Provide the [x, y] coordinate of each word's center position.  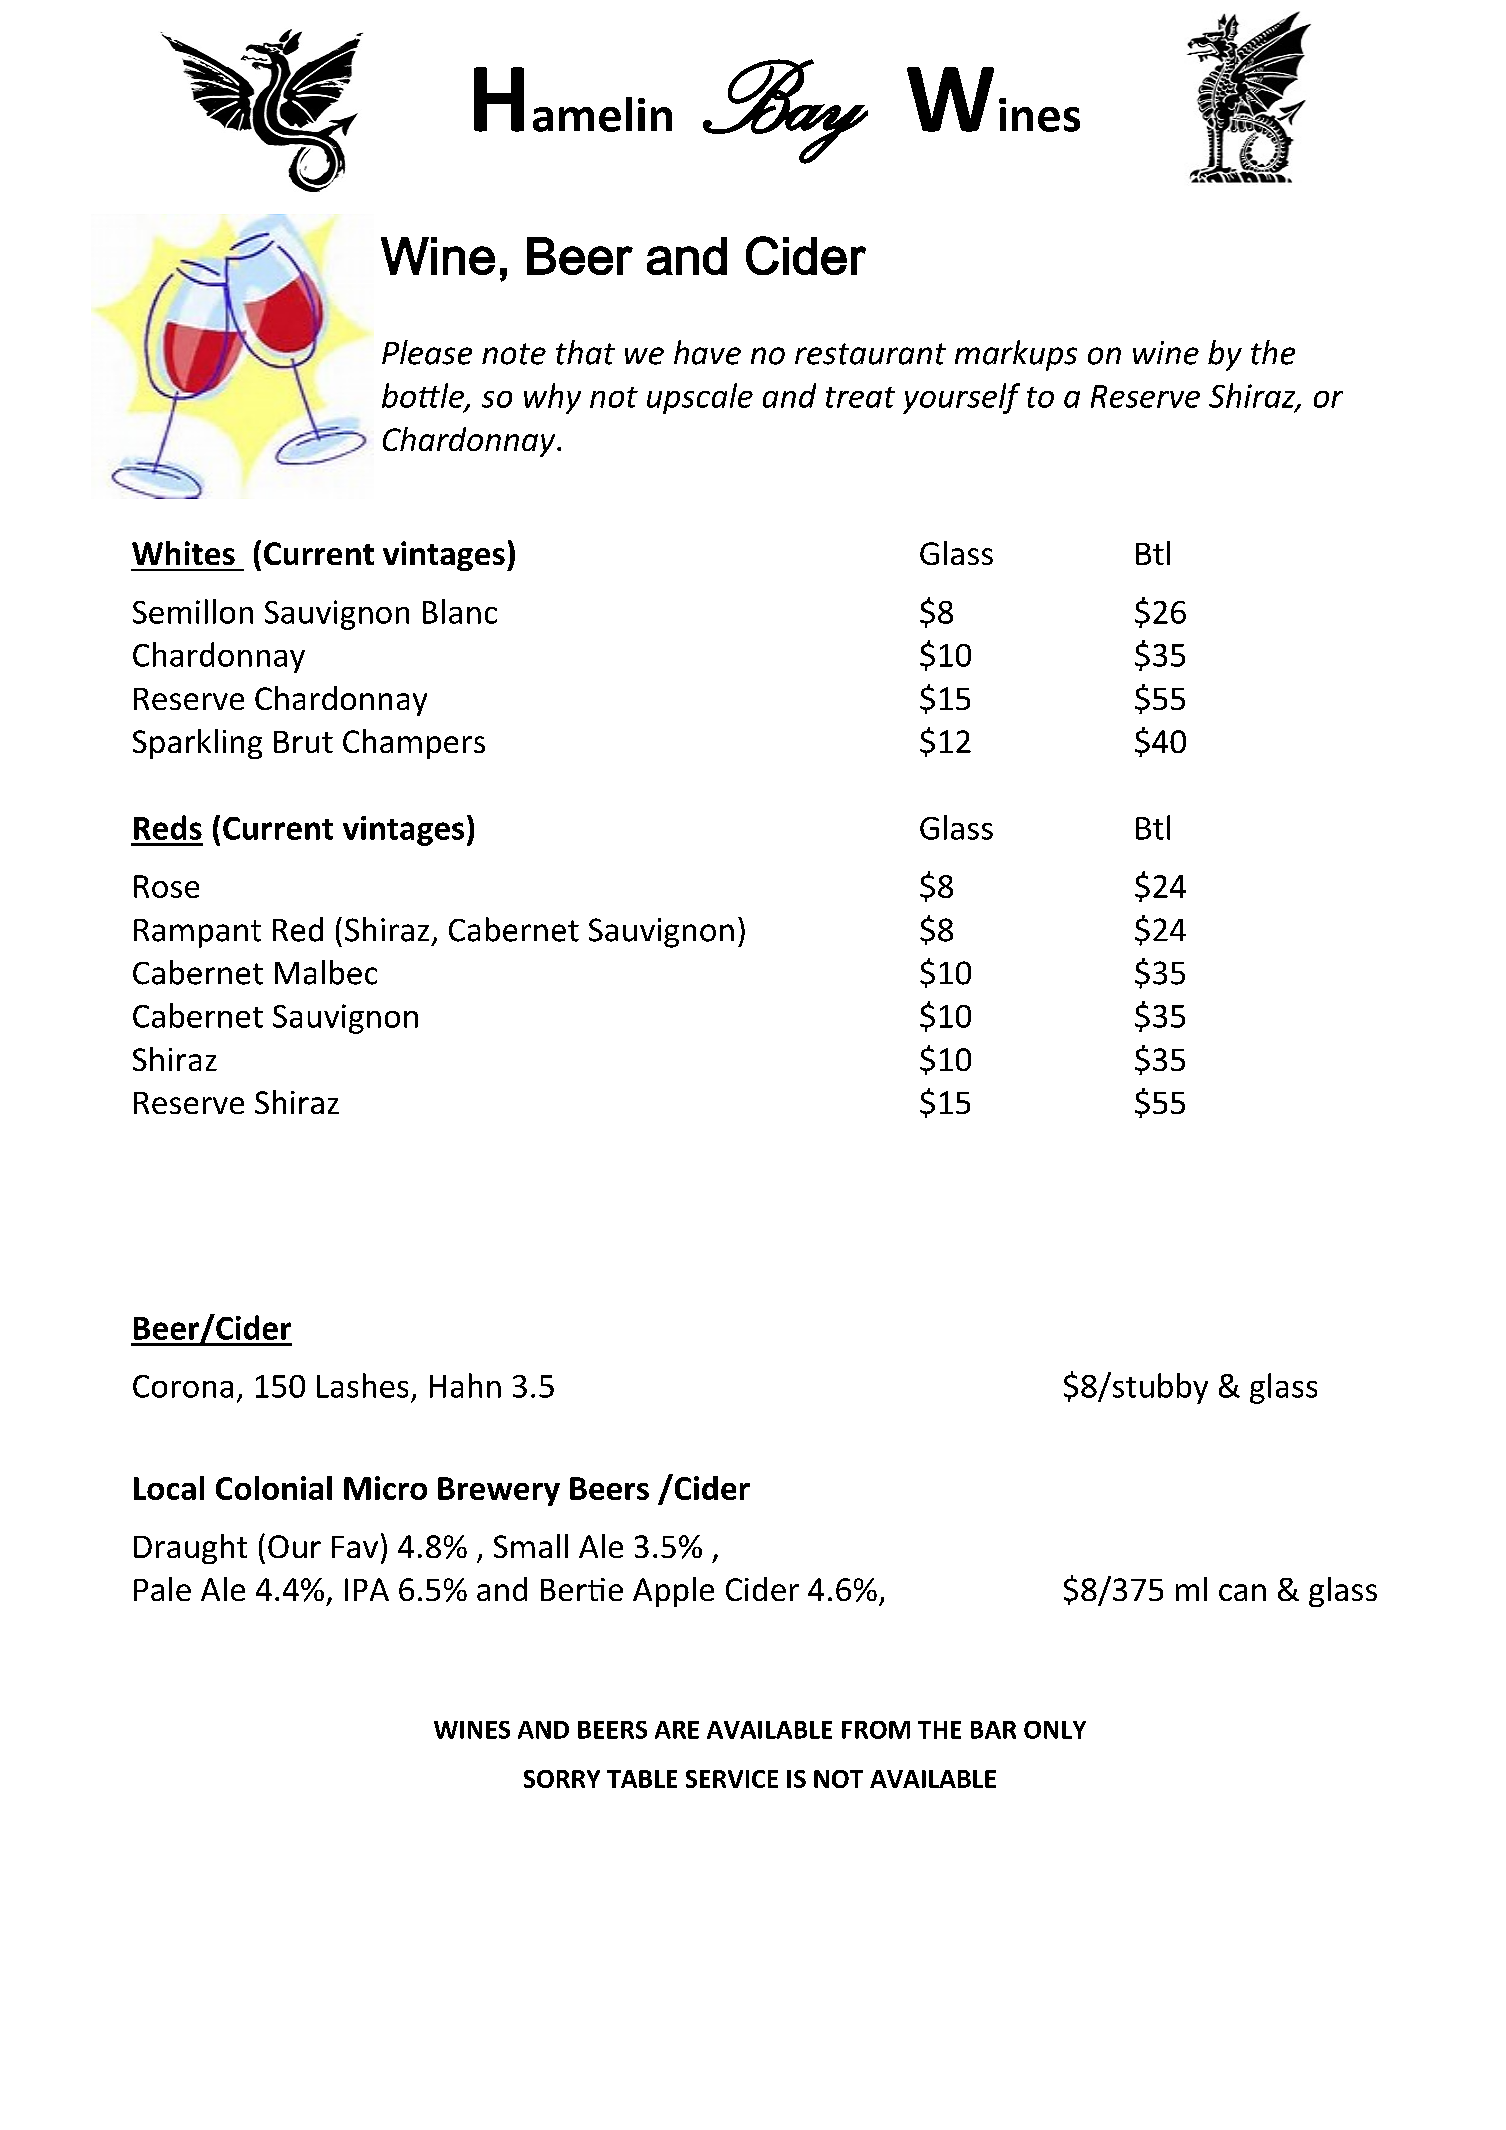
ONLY [1055, 1730]
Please [427, 352]
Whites [183, 553]
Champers [414, 744]
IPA [367, 1589]
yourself [961, 398]
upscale [700, 398]
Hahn [465, 1385]
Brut [303, 742]
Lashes [362, 1385]
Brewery [499, 1491]
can [1242, 1592]
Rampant [197, 933]
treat [860, 397]
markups [1016, 355]
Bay [785, 111]
